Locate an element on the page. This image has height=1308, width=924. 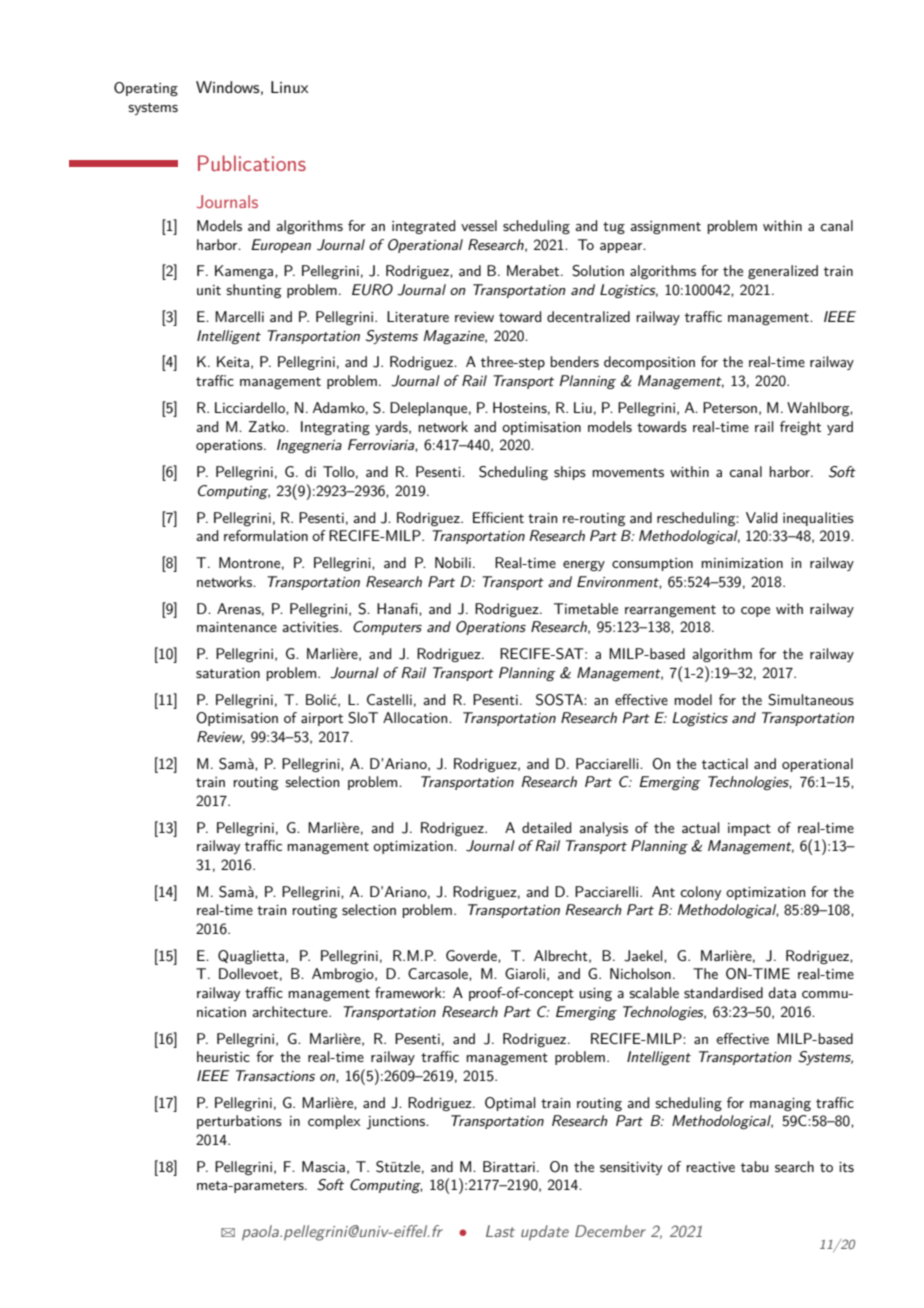
heuristic is located at coordinates (223, 1056).
